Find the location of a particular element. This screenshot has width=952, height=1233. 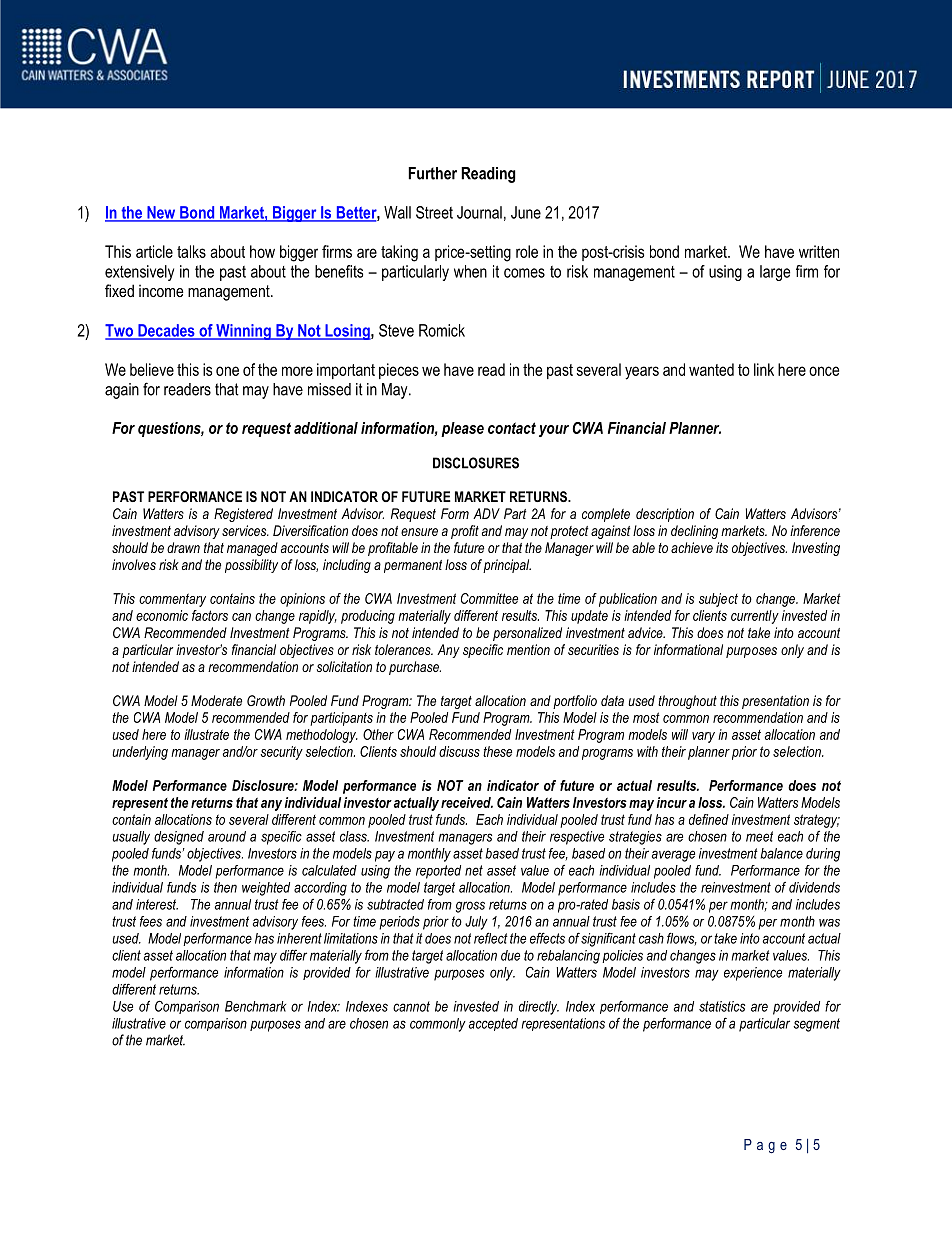

vary is located at coordinates (703, 737).
